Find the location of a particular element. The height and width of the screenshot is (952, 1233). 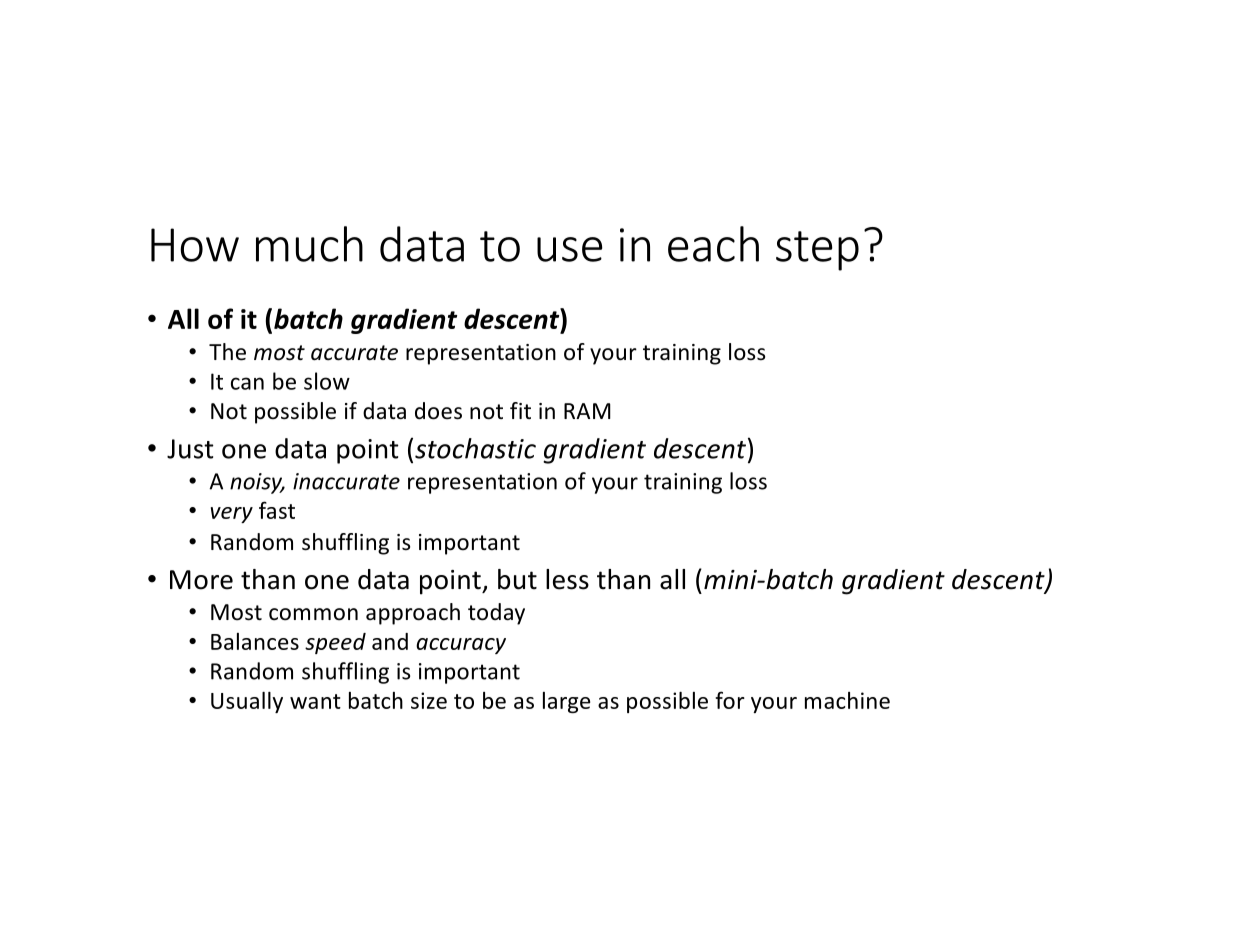

less is located at coordinates (567, 579).
